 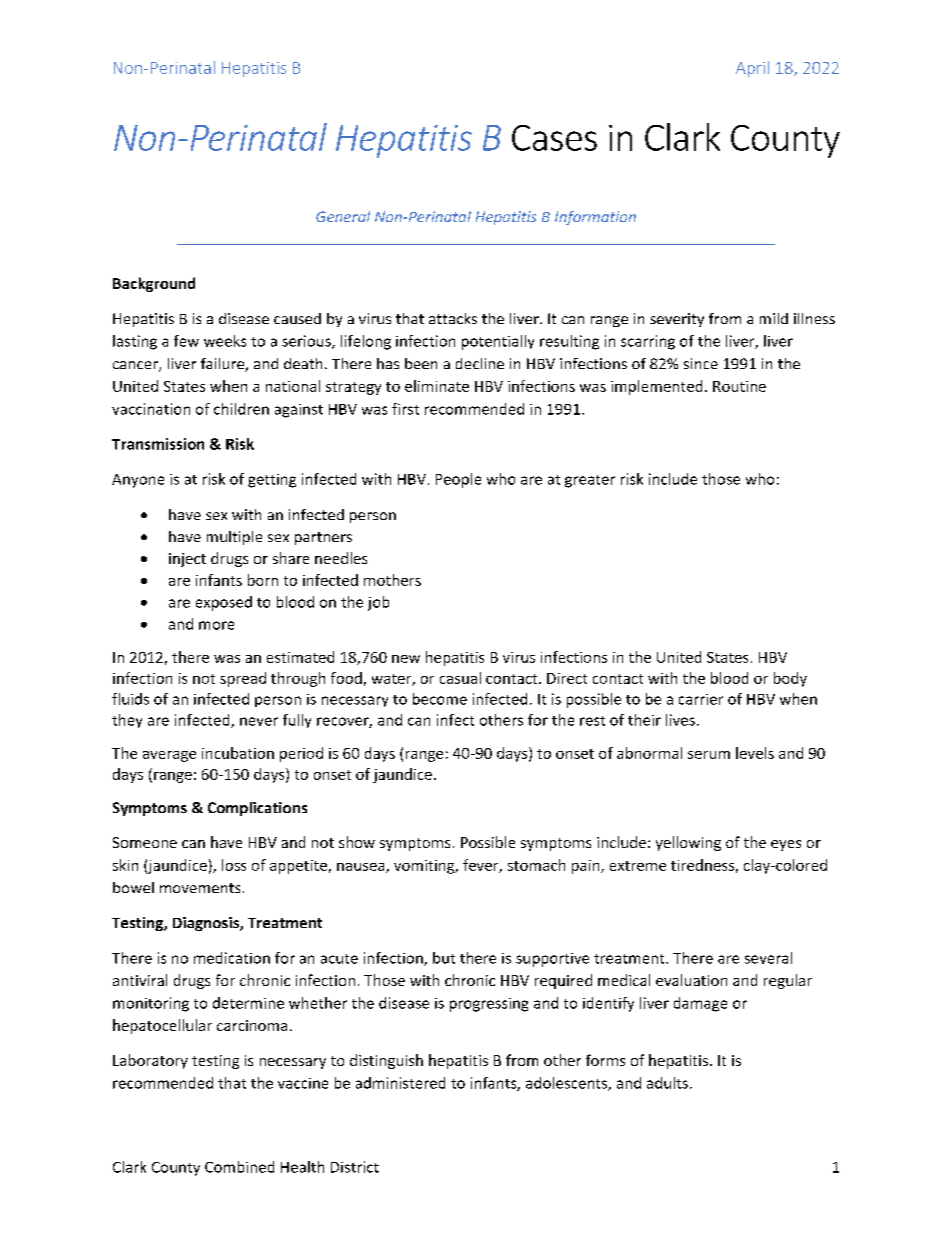 What do you see at coordinates (400, 1083) in the image?
I see `administered` at bounding box center [400, 1083].
